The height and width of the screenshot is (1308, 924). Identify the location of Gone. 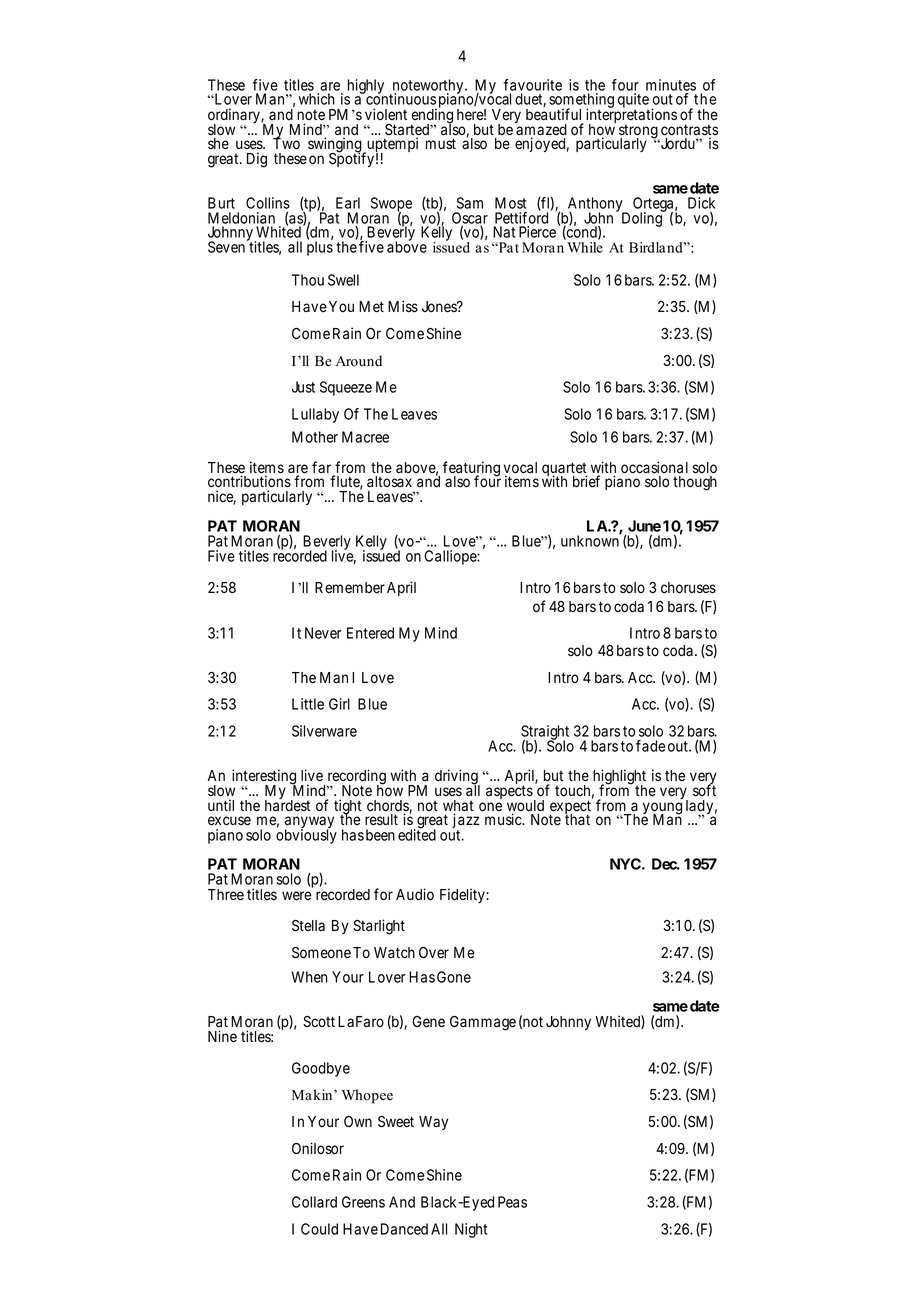
(454, 977).
